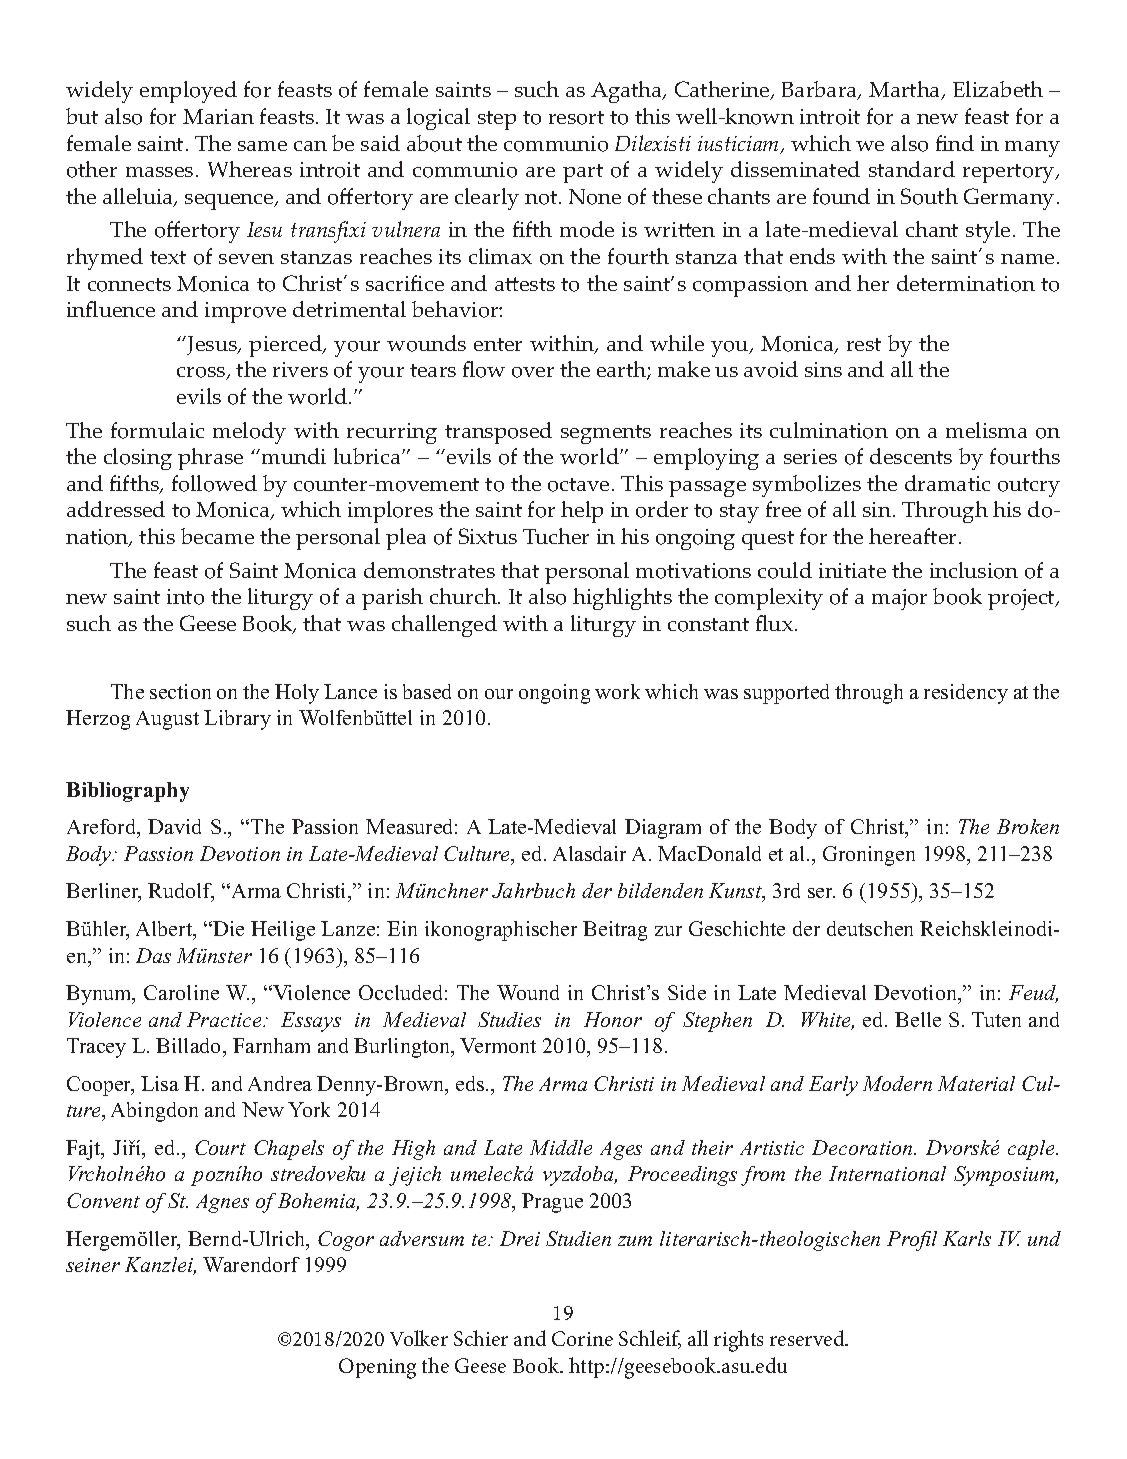  What do you see at coordinates (617, 691) in the screenshot?
I see `work` at bounding box center [617, 691].
